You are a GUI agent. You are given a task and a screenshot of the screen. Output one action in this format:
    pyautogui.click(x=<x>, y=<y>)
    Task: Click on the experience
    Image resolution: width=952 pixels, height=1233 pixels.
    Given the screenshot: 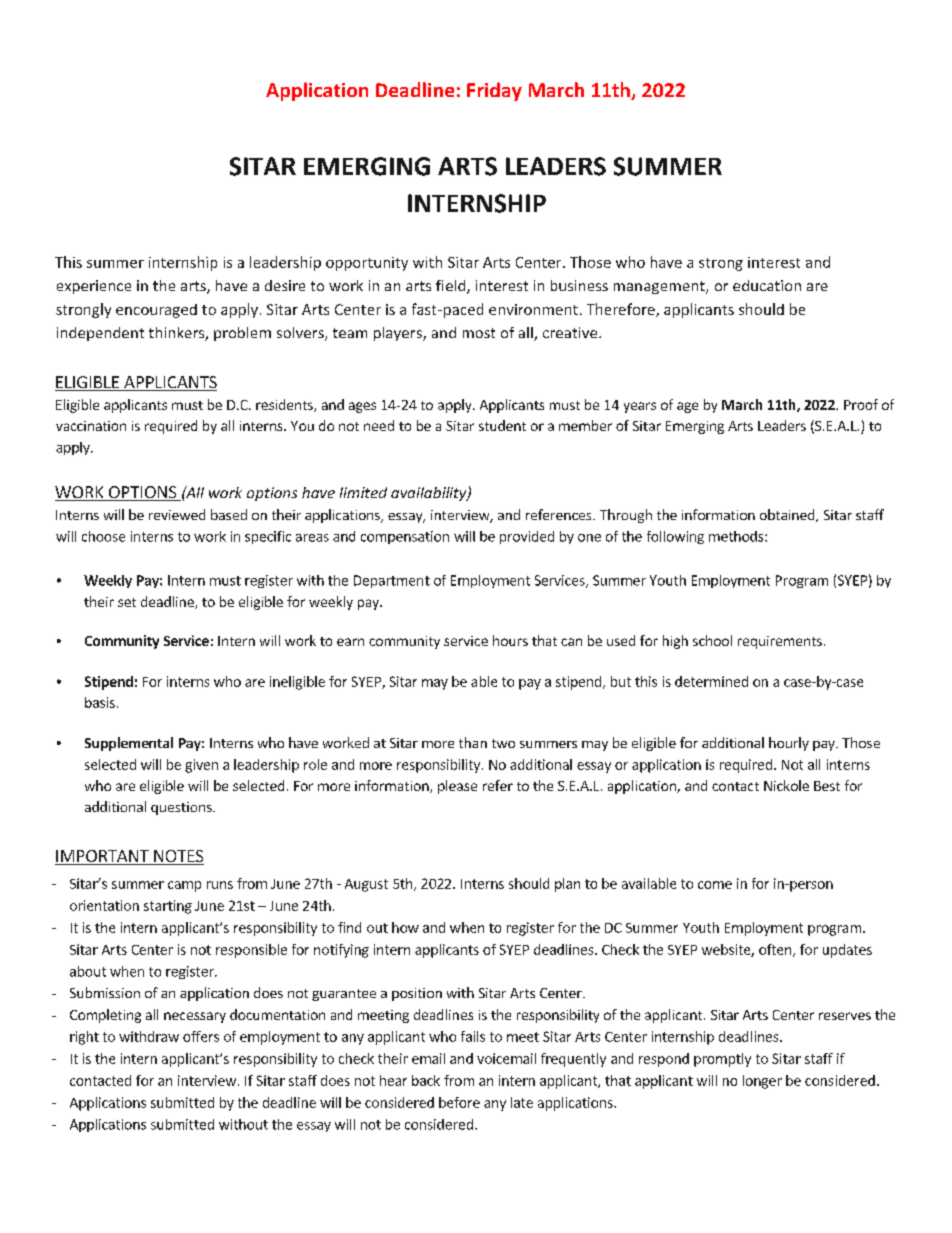 What is the action you would take?
    pyautogui.click(x=94, y=287)
